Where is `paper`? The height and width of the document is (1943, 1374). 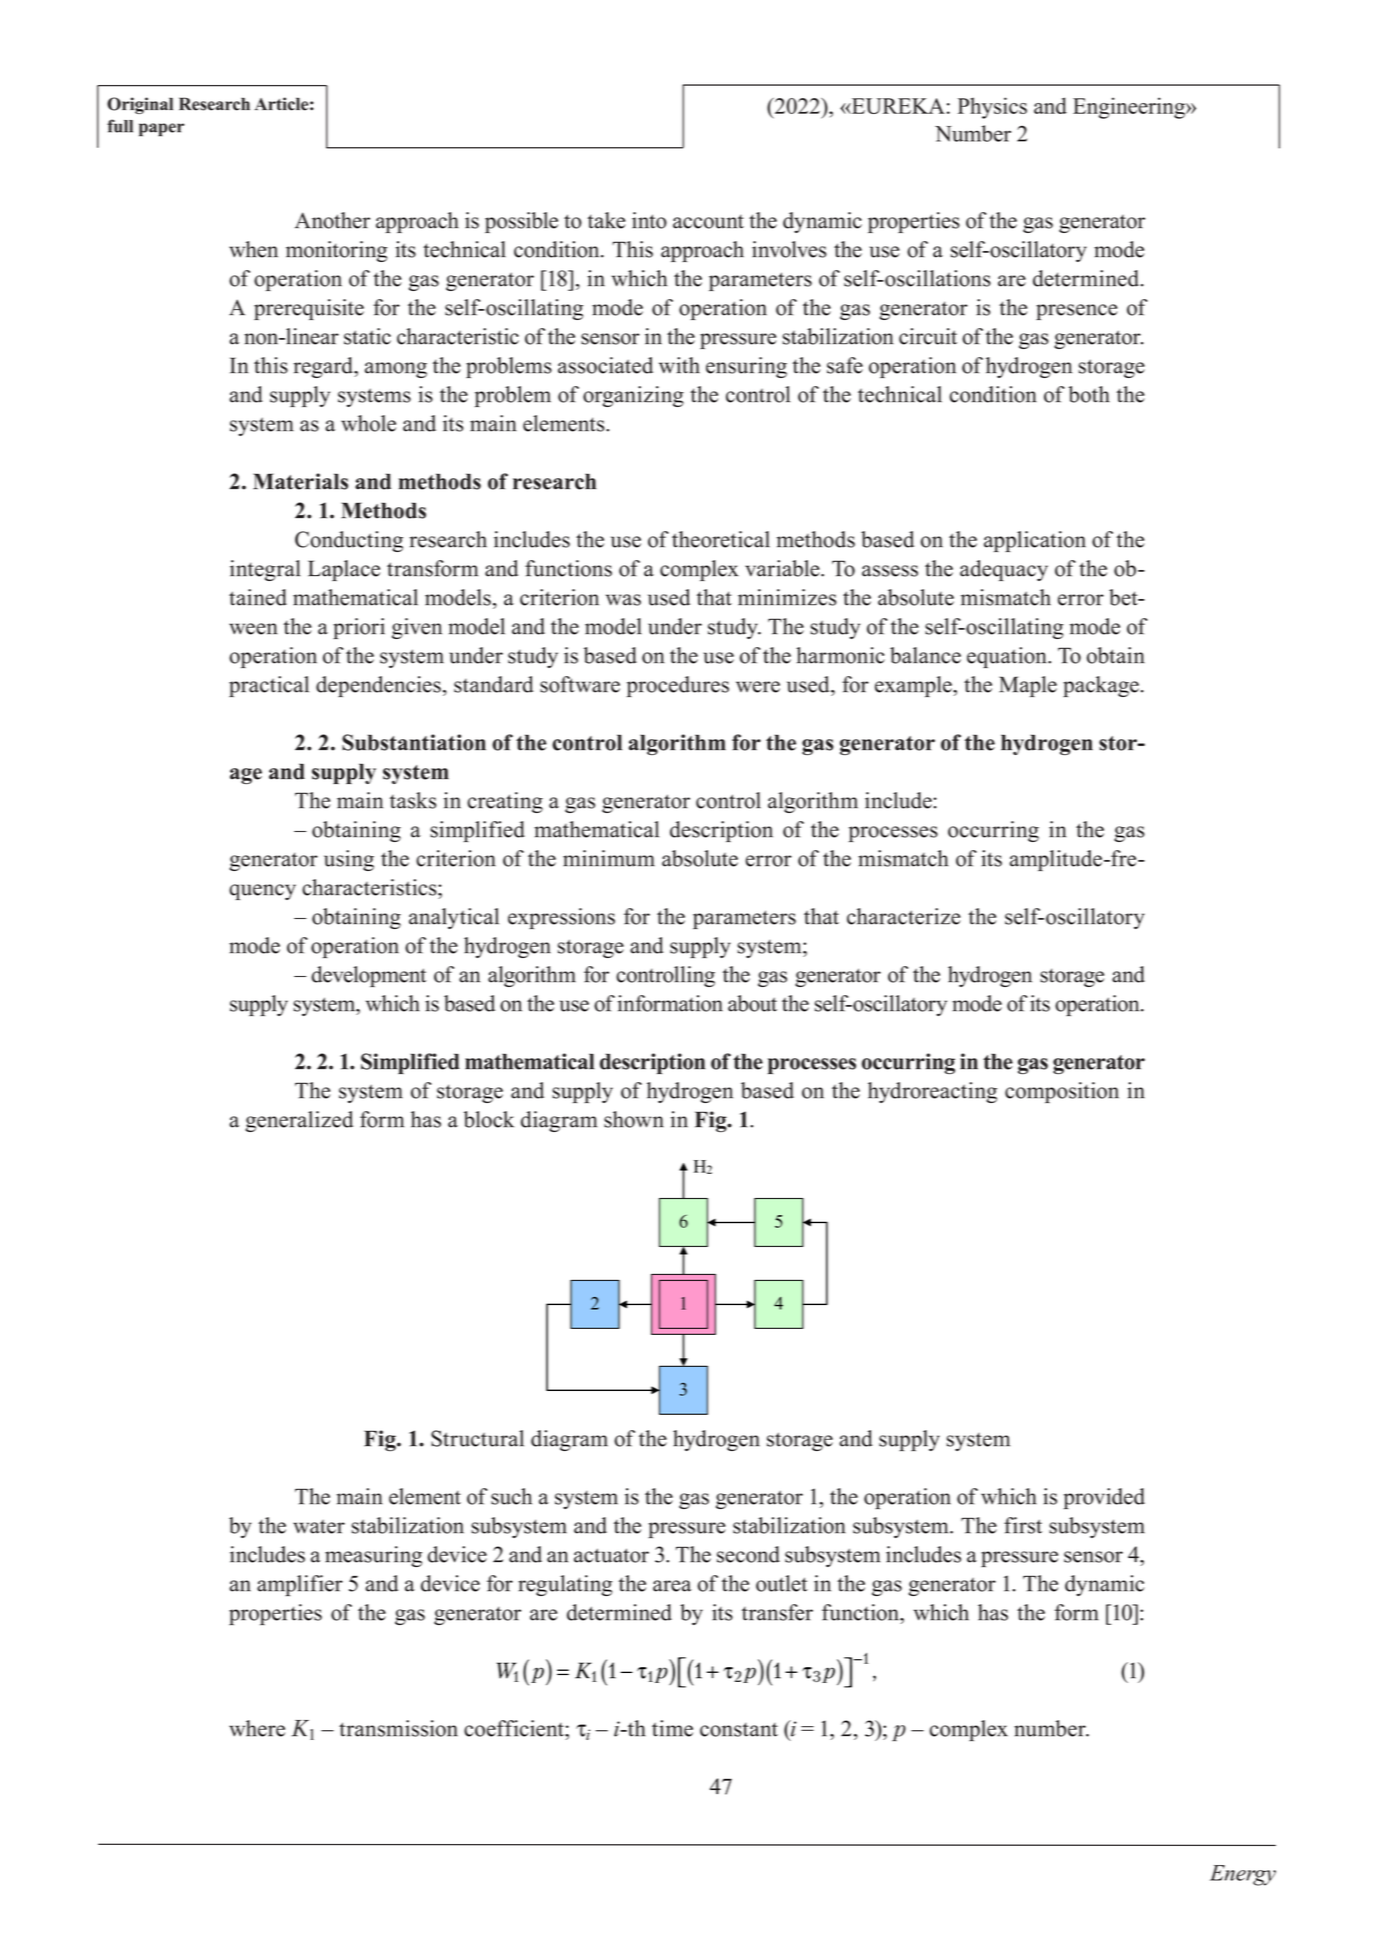
paper is located at coordinates (161, 130).
